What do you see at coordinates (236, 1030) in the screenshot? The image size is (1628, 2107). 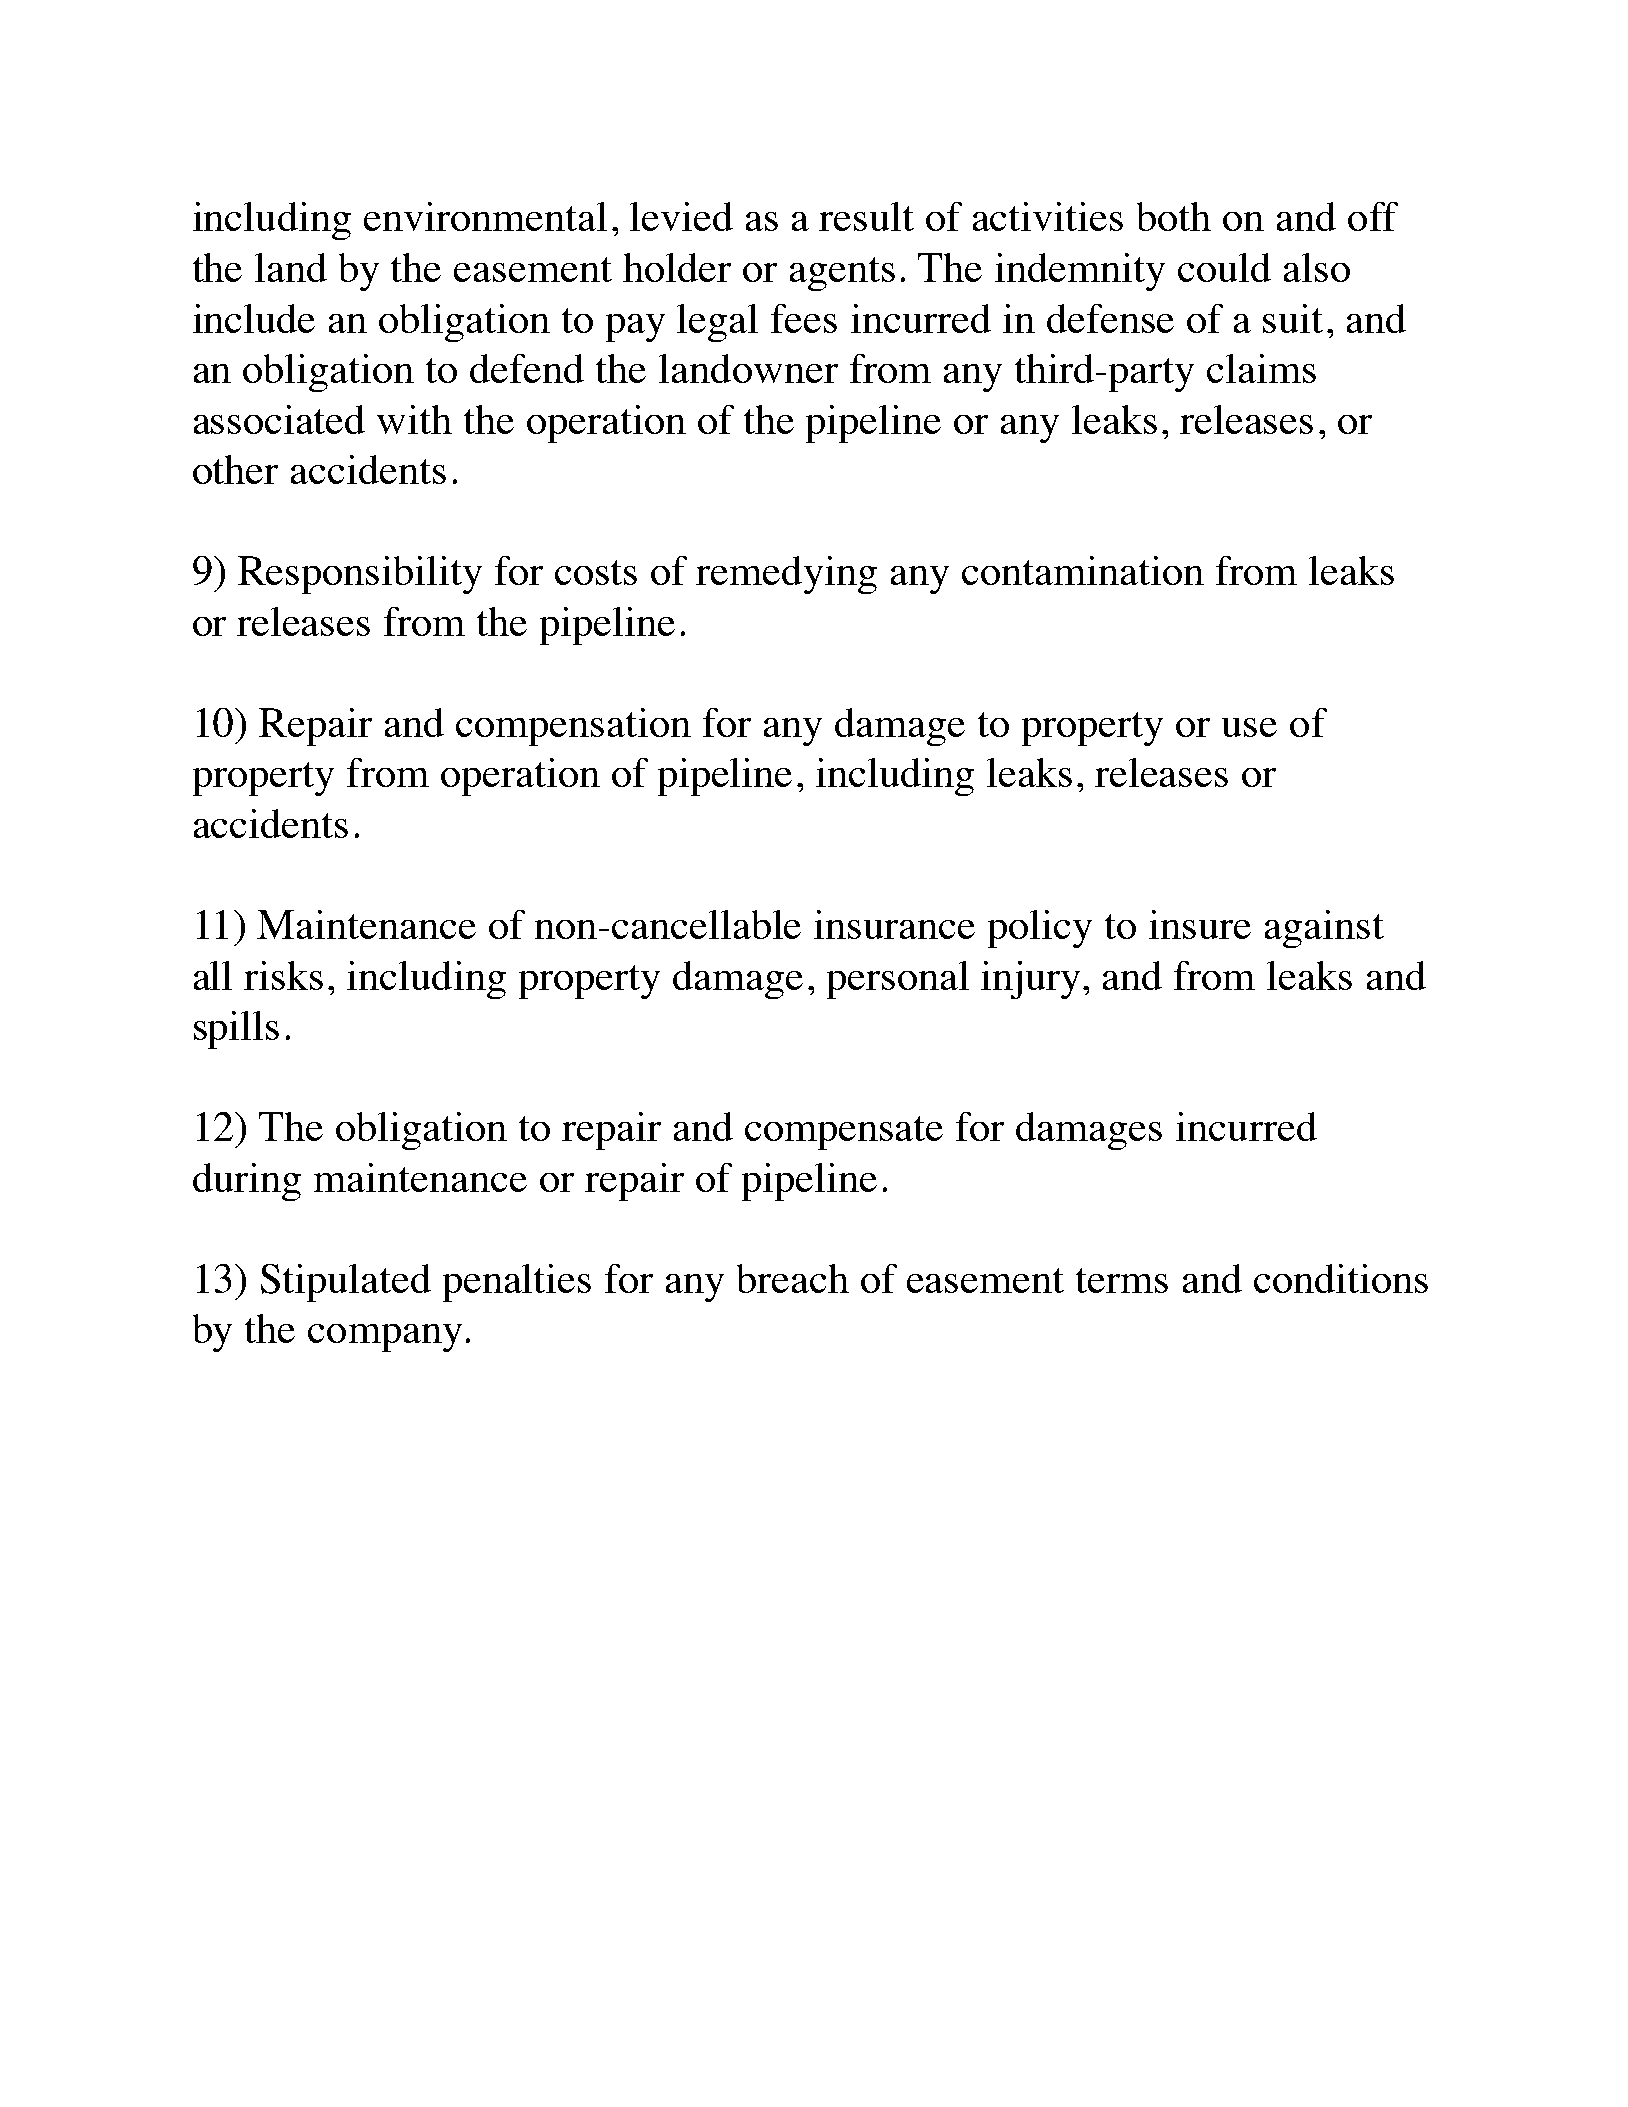 I see `spills` at bounding box center [236, 1030].
